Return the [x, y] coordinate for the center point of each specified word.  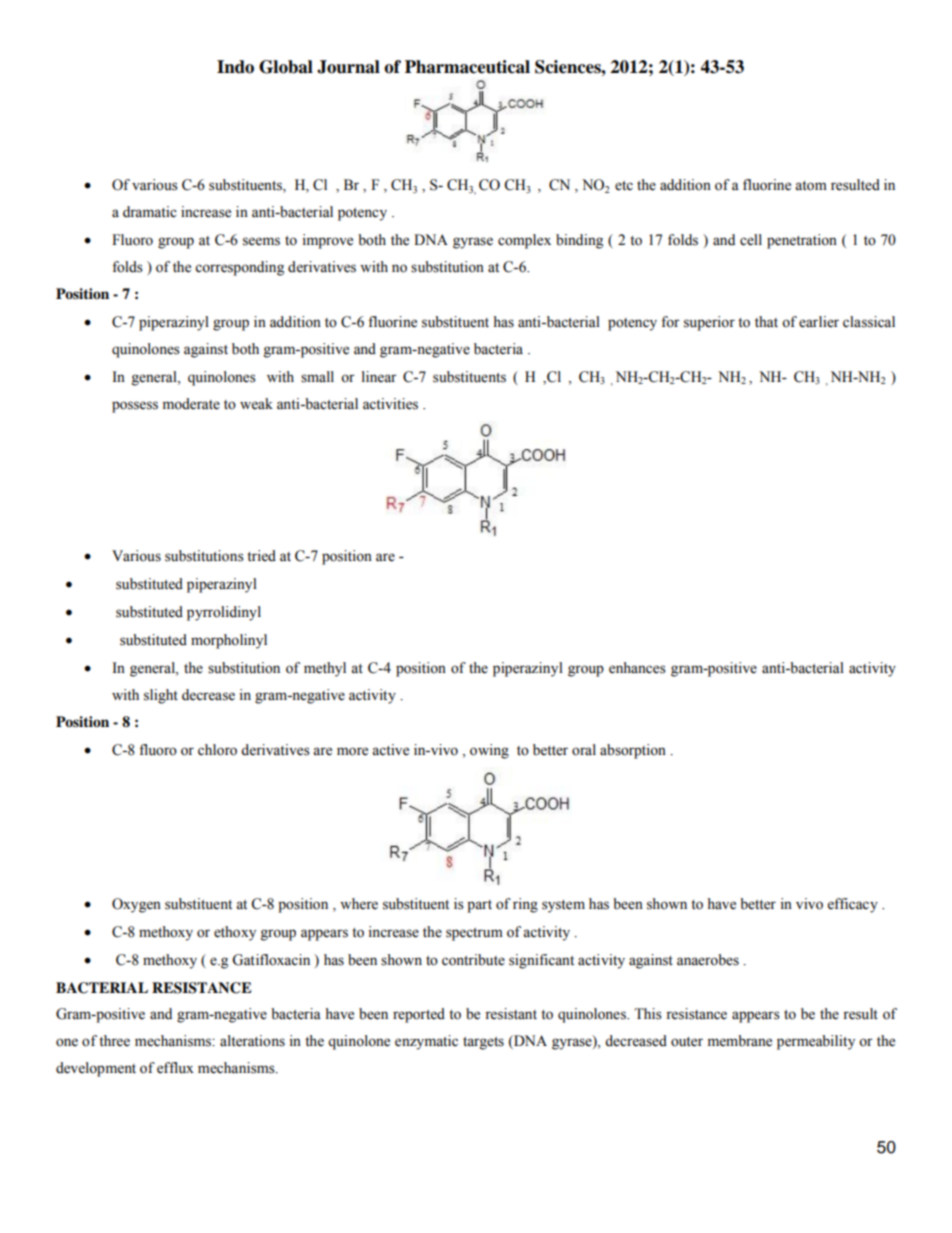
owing [489, 751]
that [766, 321]
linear [379, 377]
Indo [235, 67]
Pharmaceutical [467, 67]
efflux [175, 1068]
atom [811, 186]
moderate [191, 404]
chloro [217, 750]
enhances [637, 668]
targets [483, 1043]
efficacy [853, 905]
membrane [739, 1041]
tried [261, 556]
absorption [633, 751]
